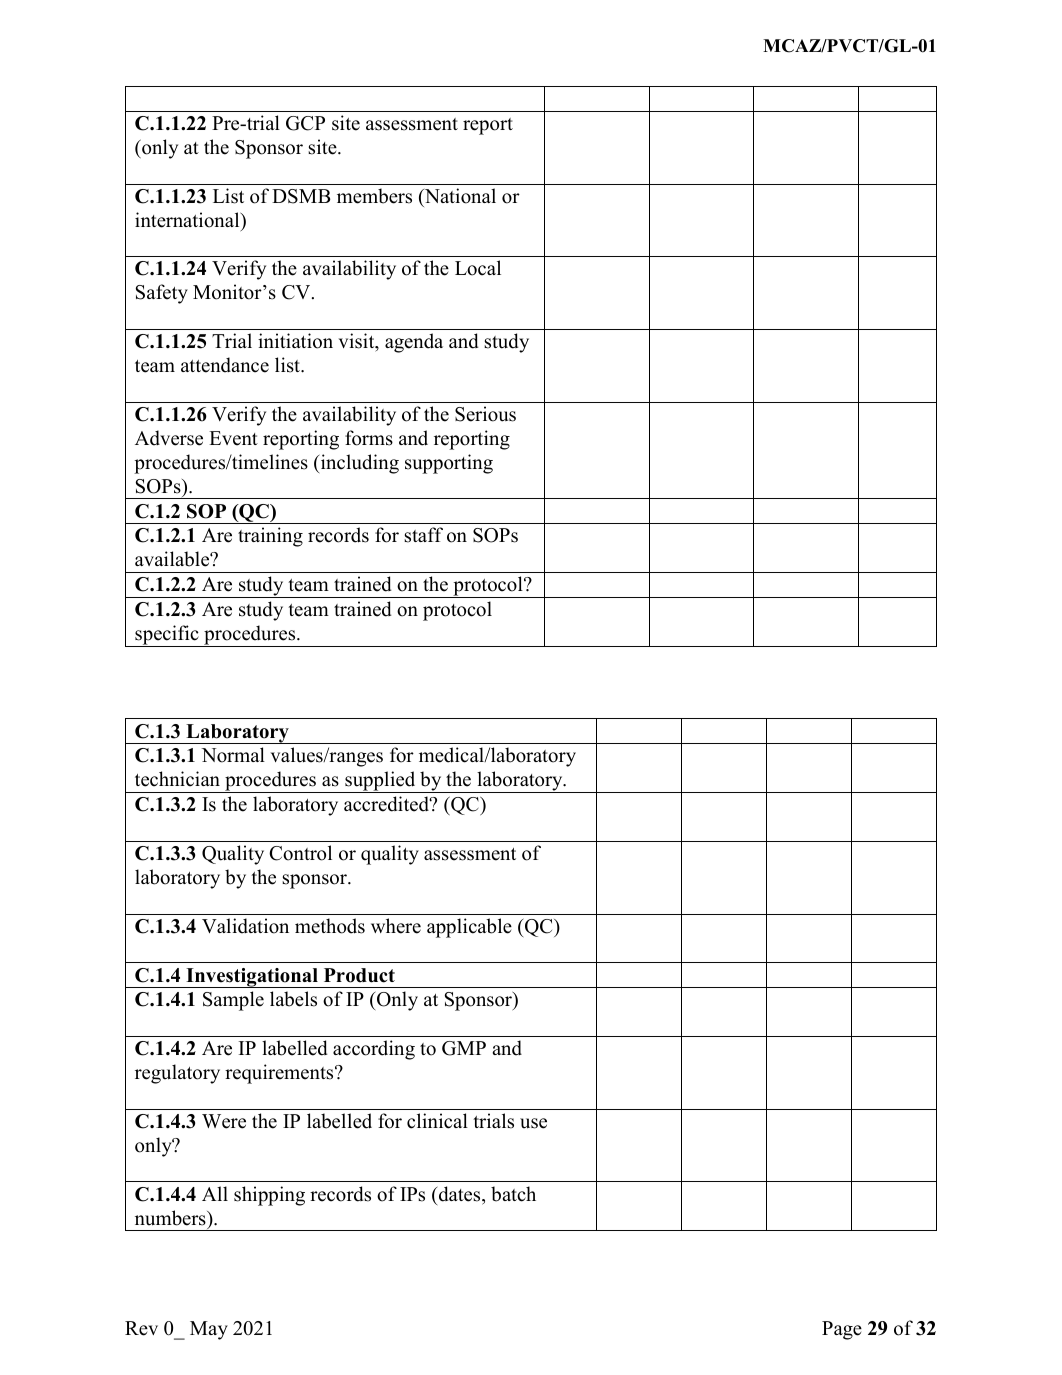 Image resolution: width=1062 pixels, height=1375 pixels. I want to click on GCP, so click(305, 123).
